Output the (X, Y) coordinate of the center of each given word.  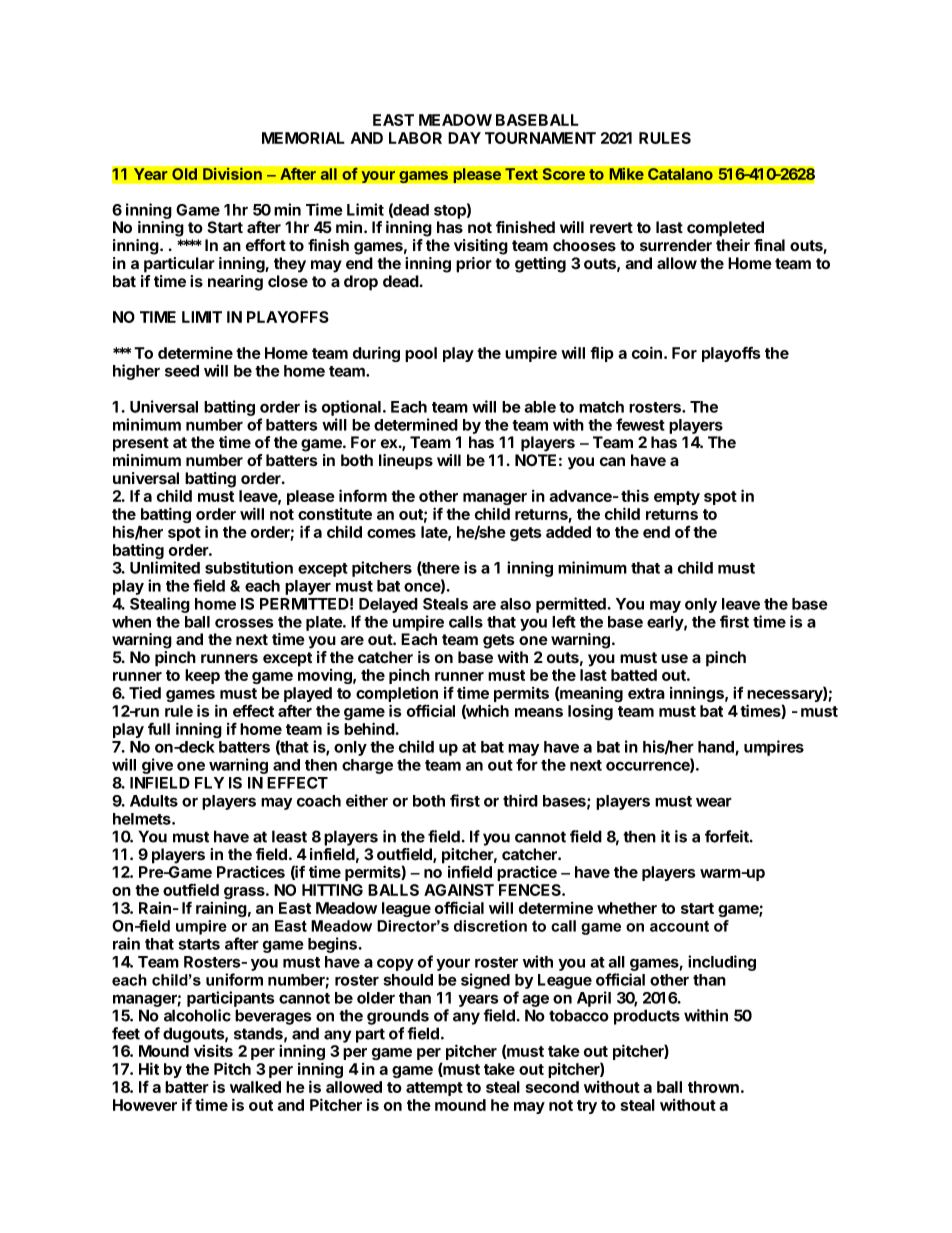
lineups (406, 462)
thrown (713, 1087)
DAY (464, 138)
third (520, 800)
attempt (434, 1089)
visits (213, 1051)
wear (714, 802)
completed (725, 229)
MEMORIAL (303, 138)
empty (677, 498)
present (141, 444)
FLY (209, 783)
